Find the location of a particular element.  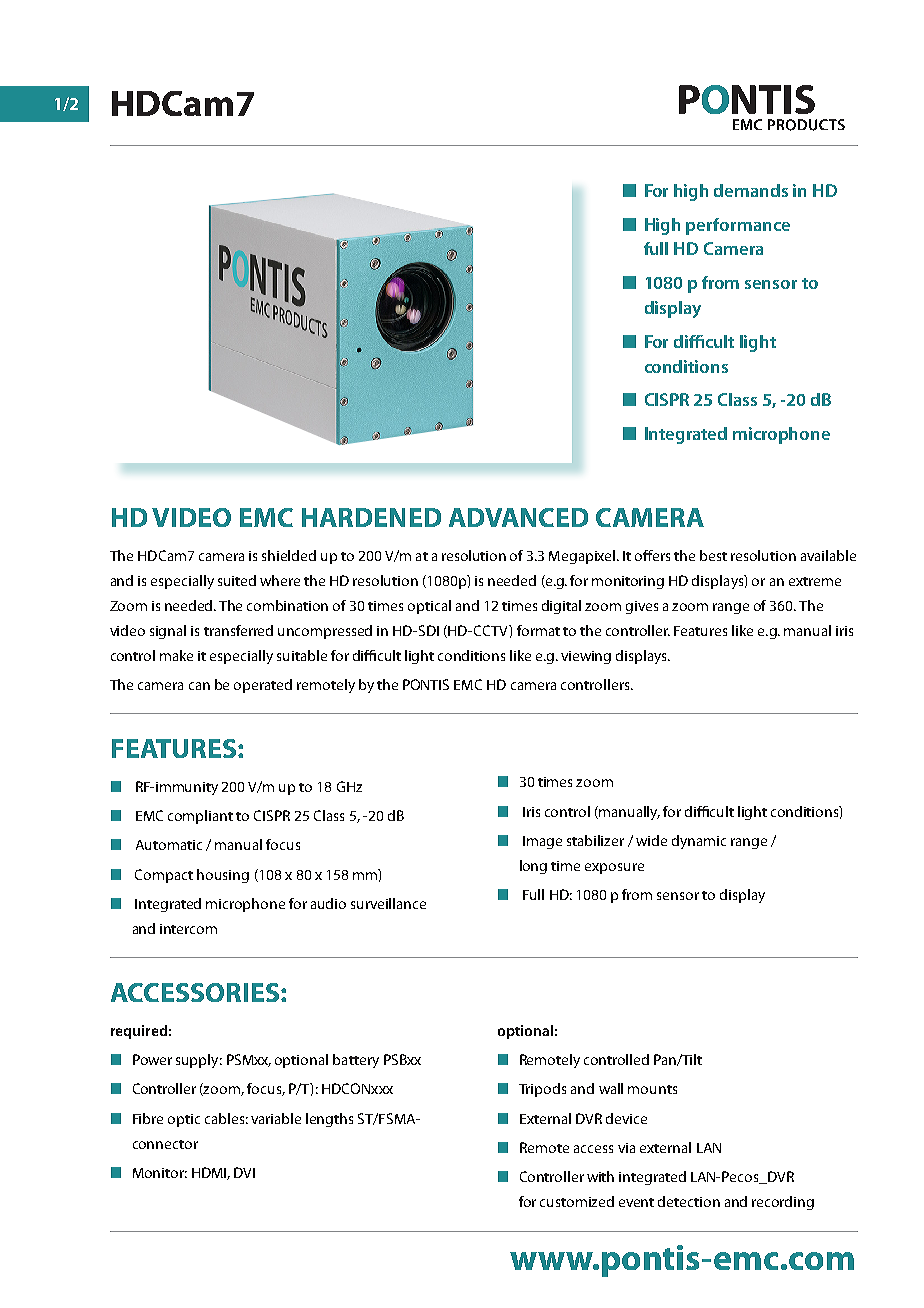

demands is located at coordinates (751, 190).
